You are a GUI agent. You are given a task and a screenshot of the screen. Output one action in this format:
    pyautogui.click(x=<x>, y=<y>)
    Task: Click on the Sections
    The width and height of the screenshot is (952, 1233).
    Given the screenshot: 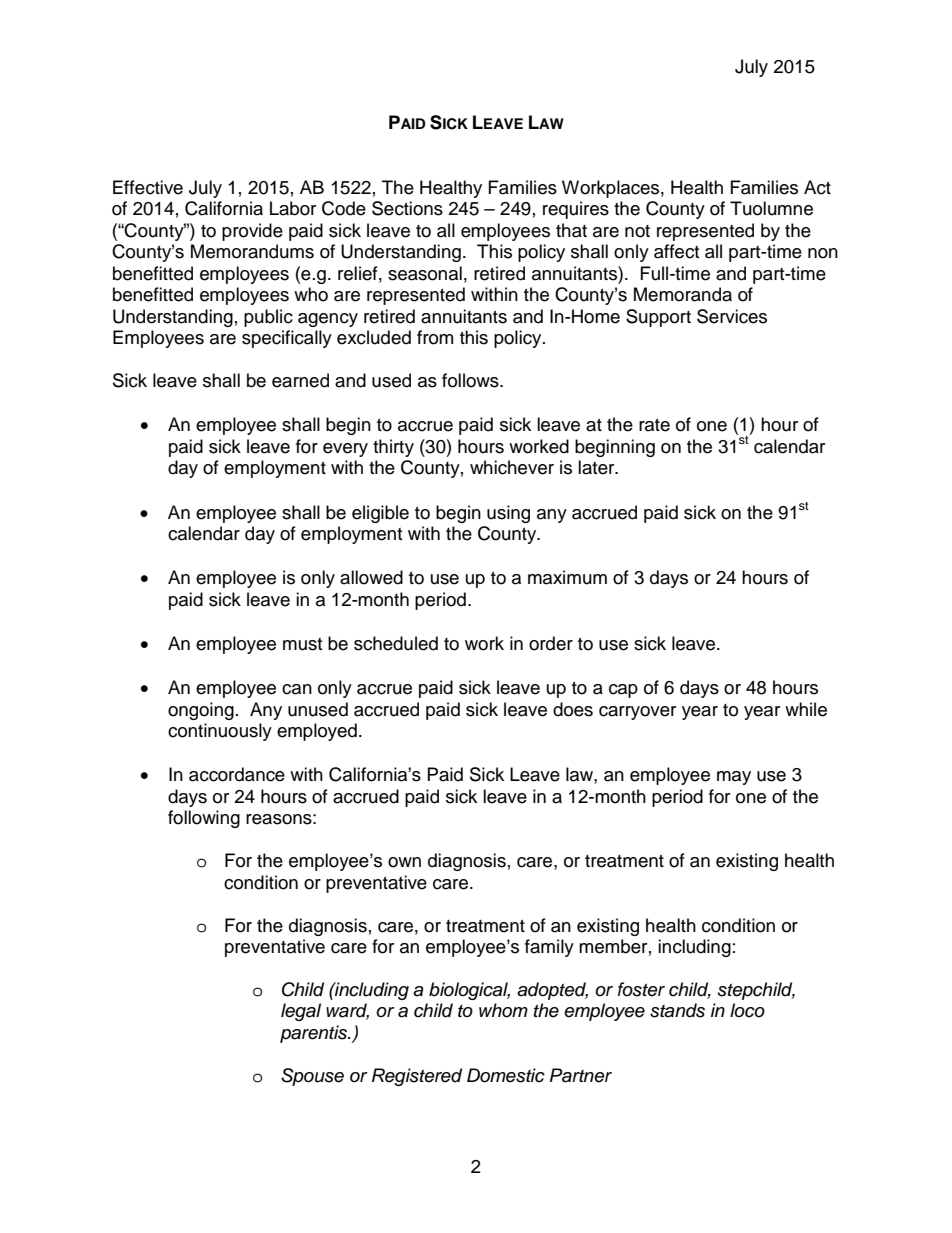 What is the action you would take?
    pyautogui.click(x=407, y=208)
